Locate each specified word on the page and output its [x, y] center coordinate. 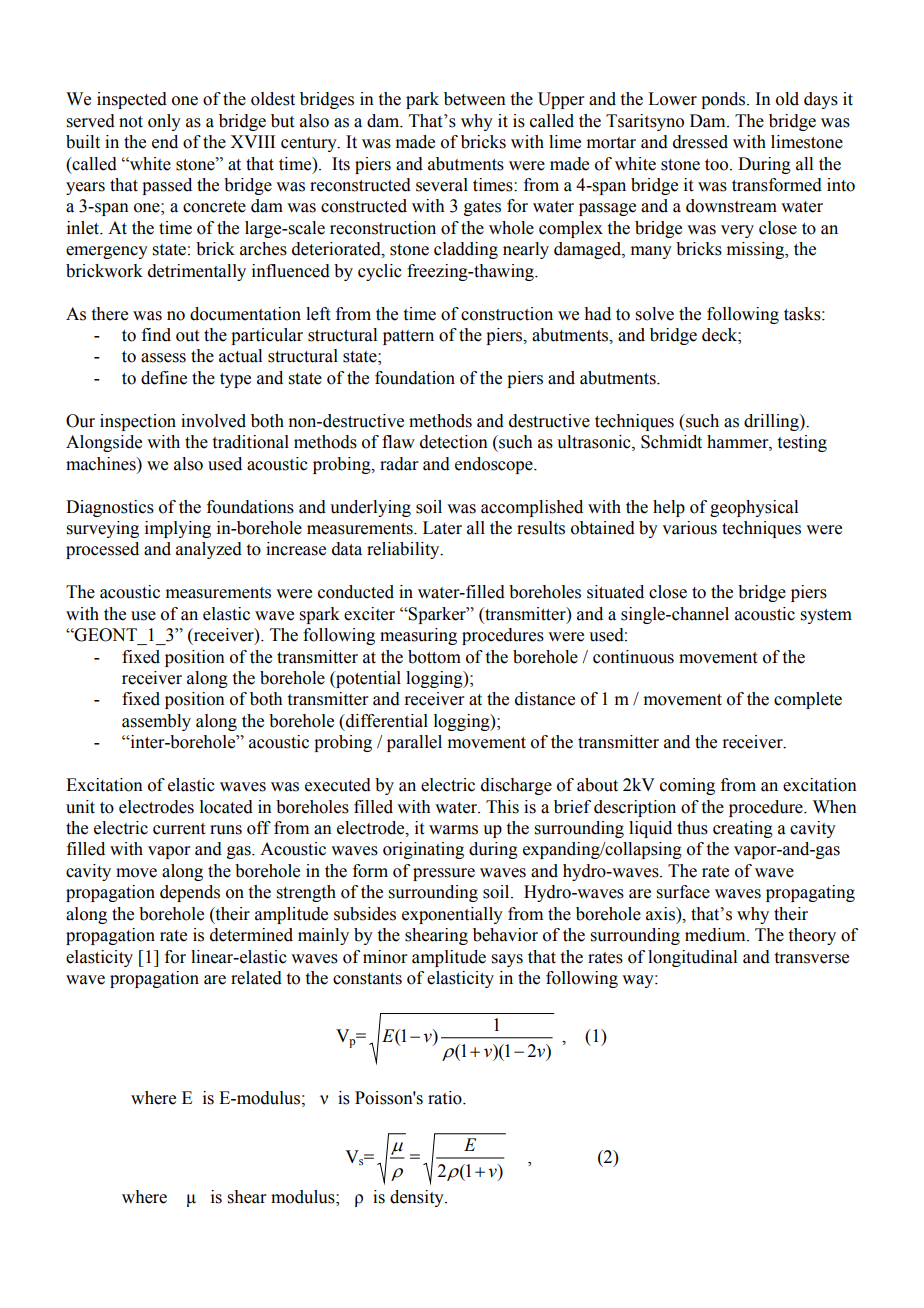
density [418, 1198]
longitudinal [692, 958]
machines [102, 464]
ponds [724, 100]
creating [743, 829]
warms [453, 830]
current [179, 829]
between [475, 99]
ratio [446, 1098]
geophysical [754, 508]
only [164, 122]
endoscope [495, 465]
